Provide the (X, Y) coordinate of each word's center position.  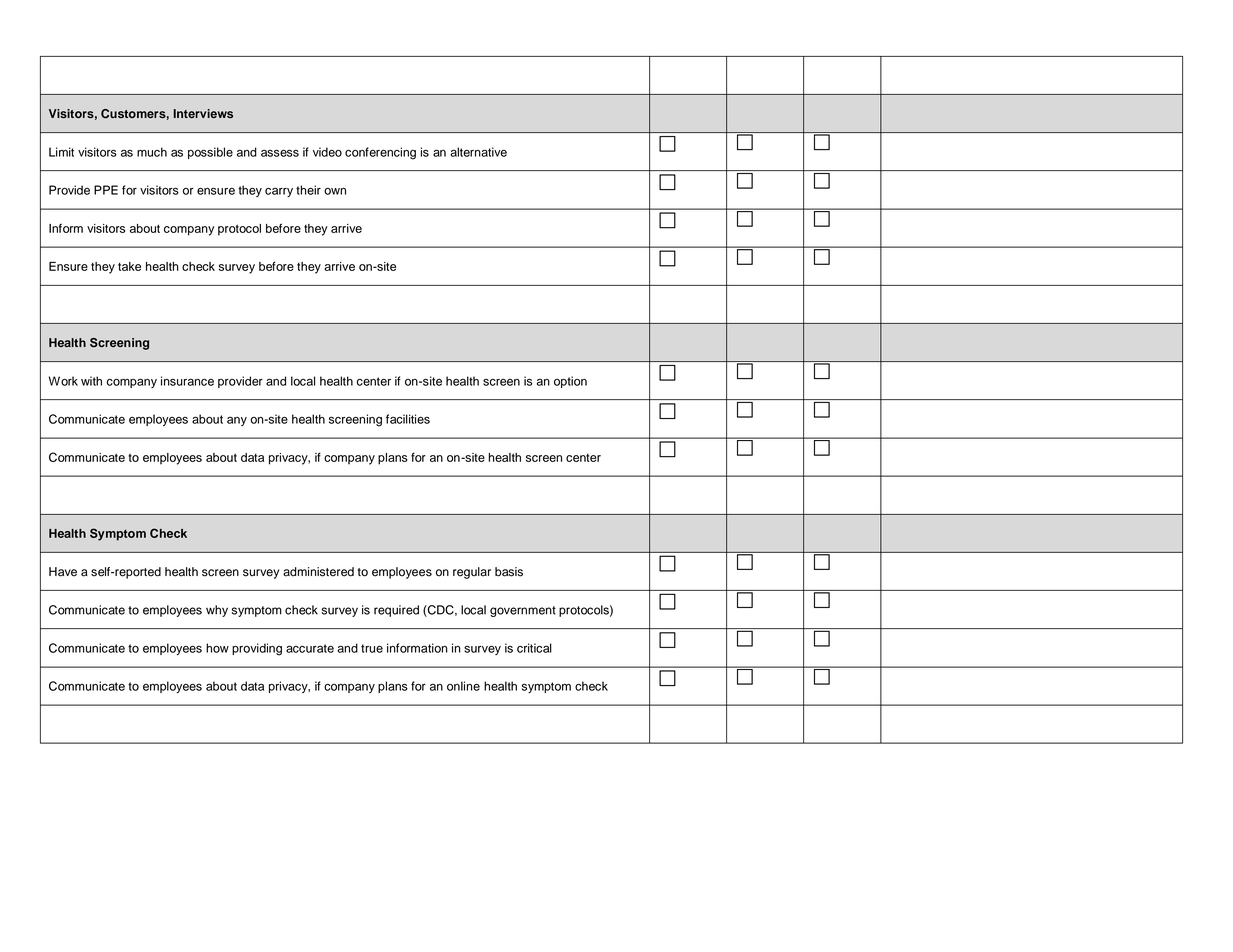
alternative (478, 152)
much (152, 152)
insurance (187, 381)
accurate (310, 648)
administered (318, 572)
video (327, 152)
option (570, 382)
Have (63, 572)
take (129, 266)
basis (509, 572)
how (217, 648)
